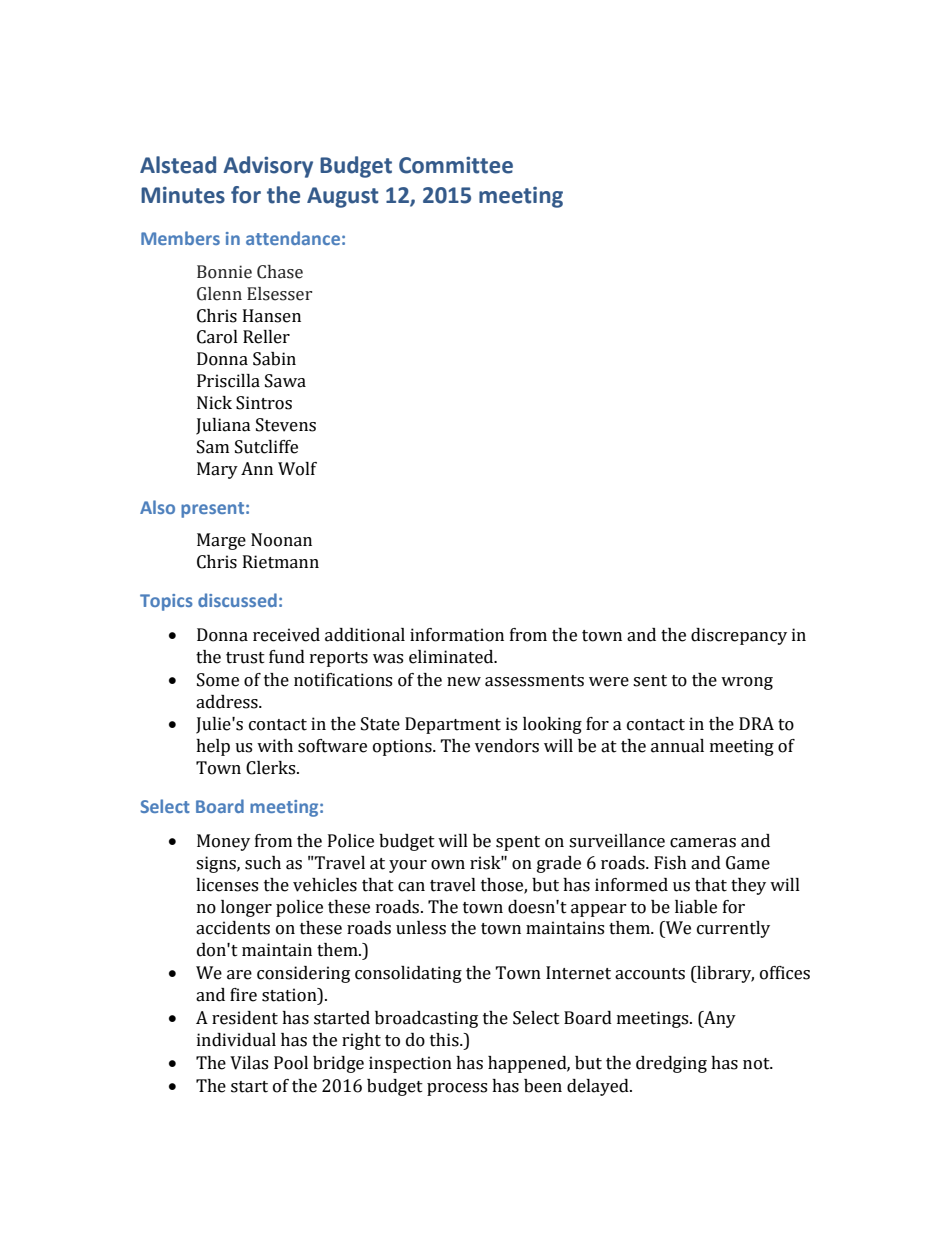 This screenshot has height=1233, width=952. I want to click on spent, so click(518, 843).
